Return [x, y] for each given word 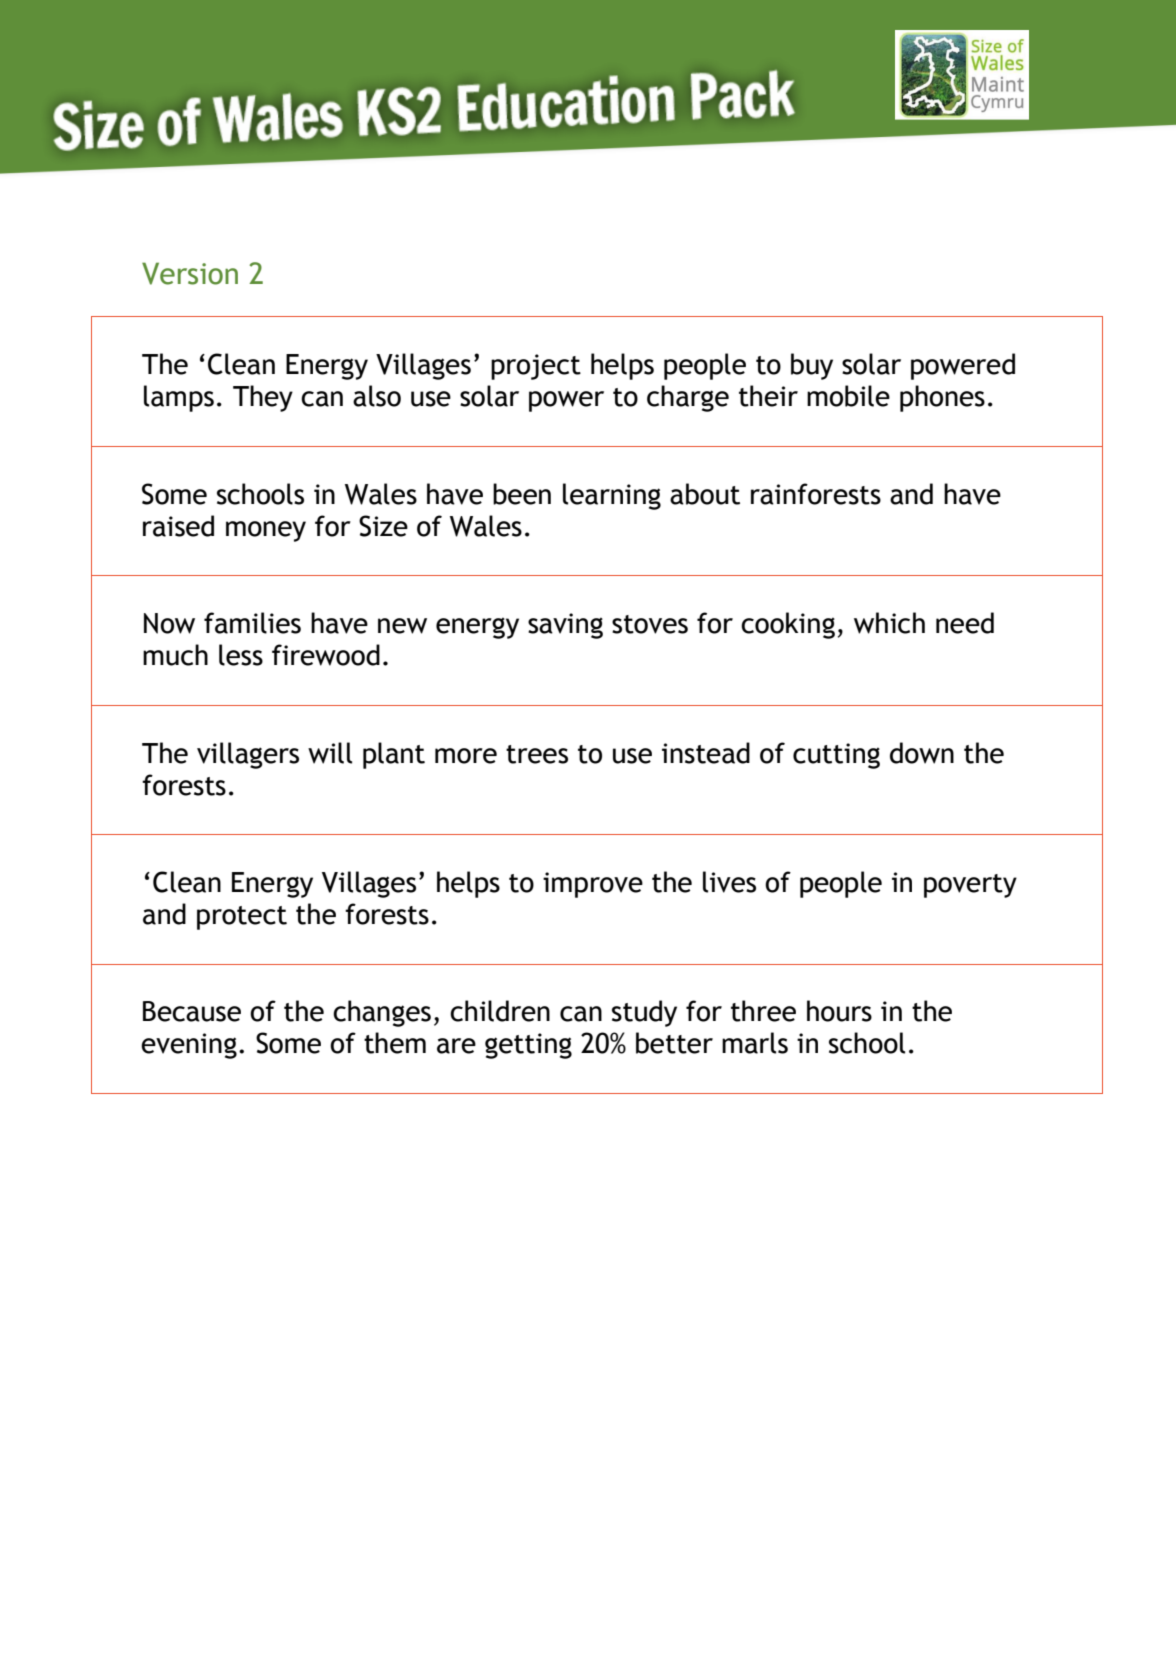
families [252, 623]
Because [192, 1011]
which [889, 623]
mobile [848, 396]
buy [812, 366]
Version [190, 273]
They [263, 398]
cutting [836, 756]
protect [242, 918]
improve [593, 885]
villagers [248, 755]
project [536, 367]
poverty [970, 886]
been [522, 494]
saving [565, 626]
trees [537, 754]
